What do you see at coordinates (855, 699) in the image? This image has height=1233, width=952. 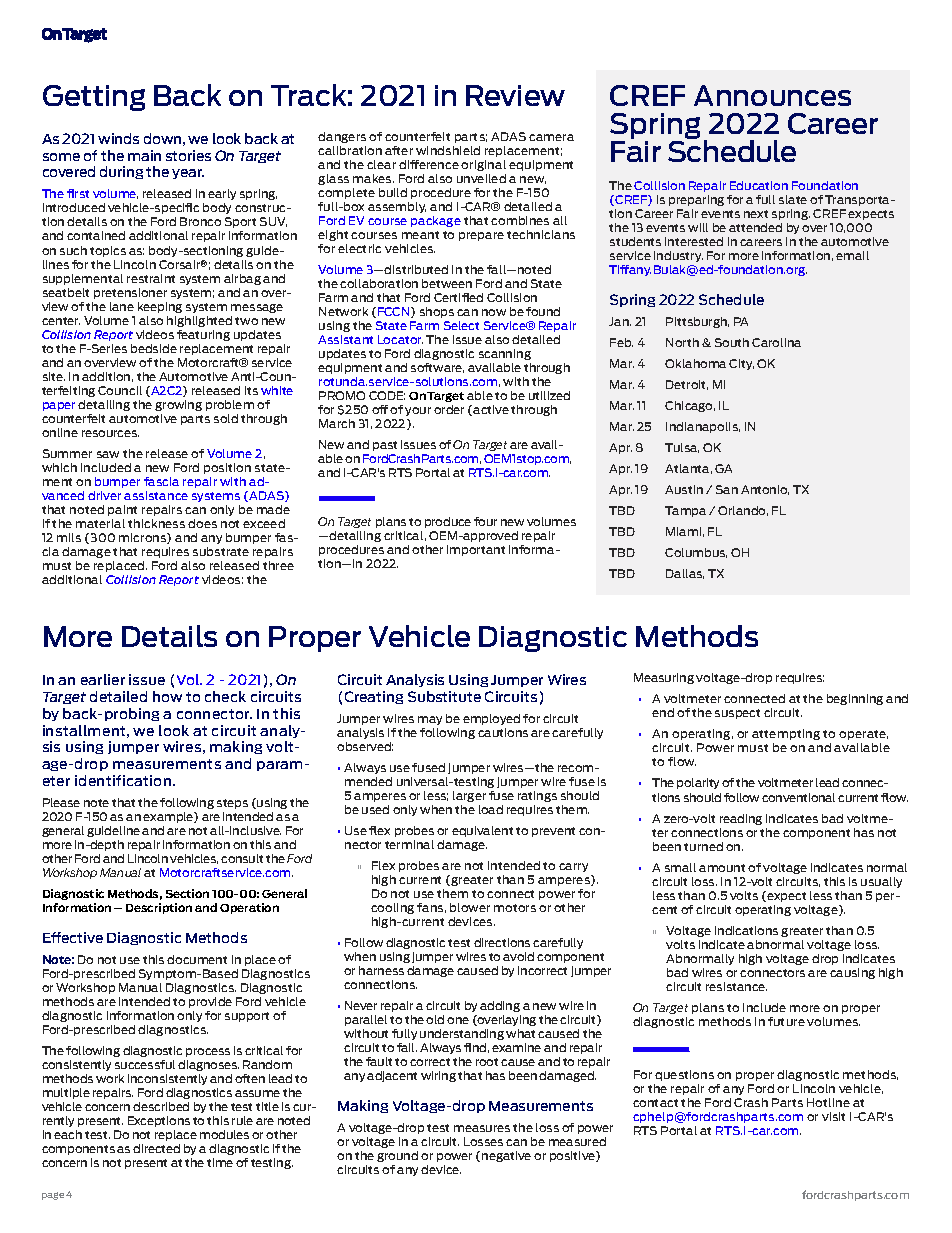 I see `beginning` at bounding box center [855, 699].
